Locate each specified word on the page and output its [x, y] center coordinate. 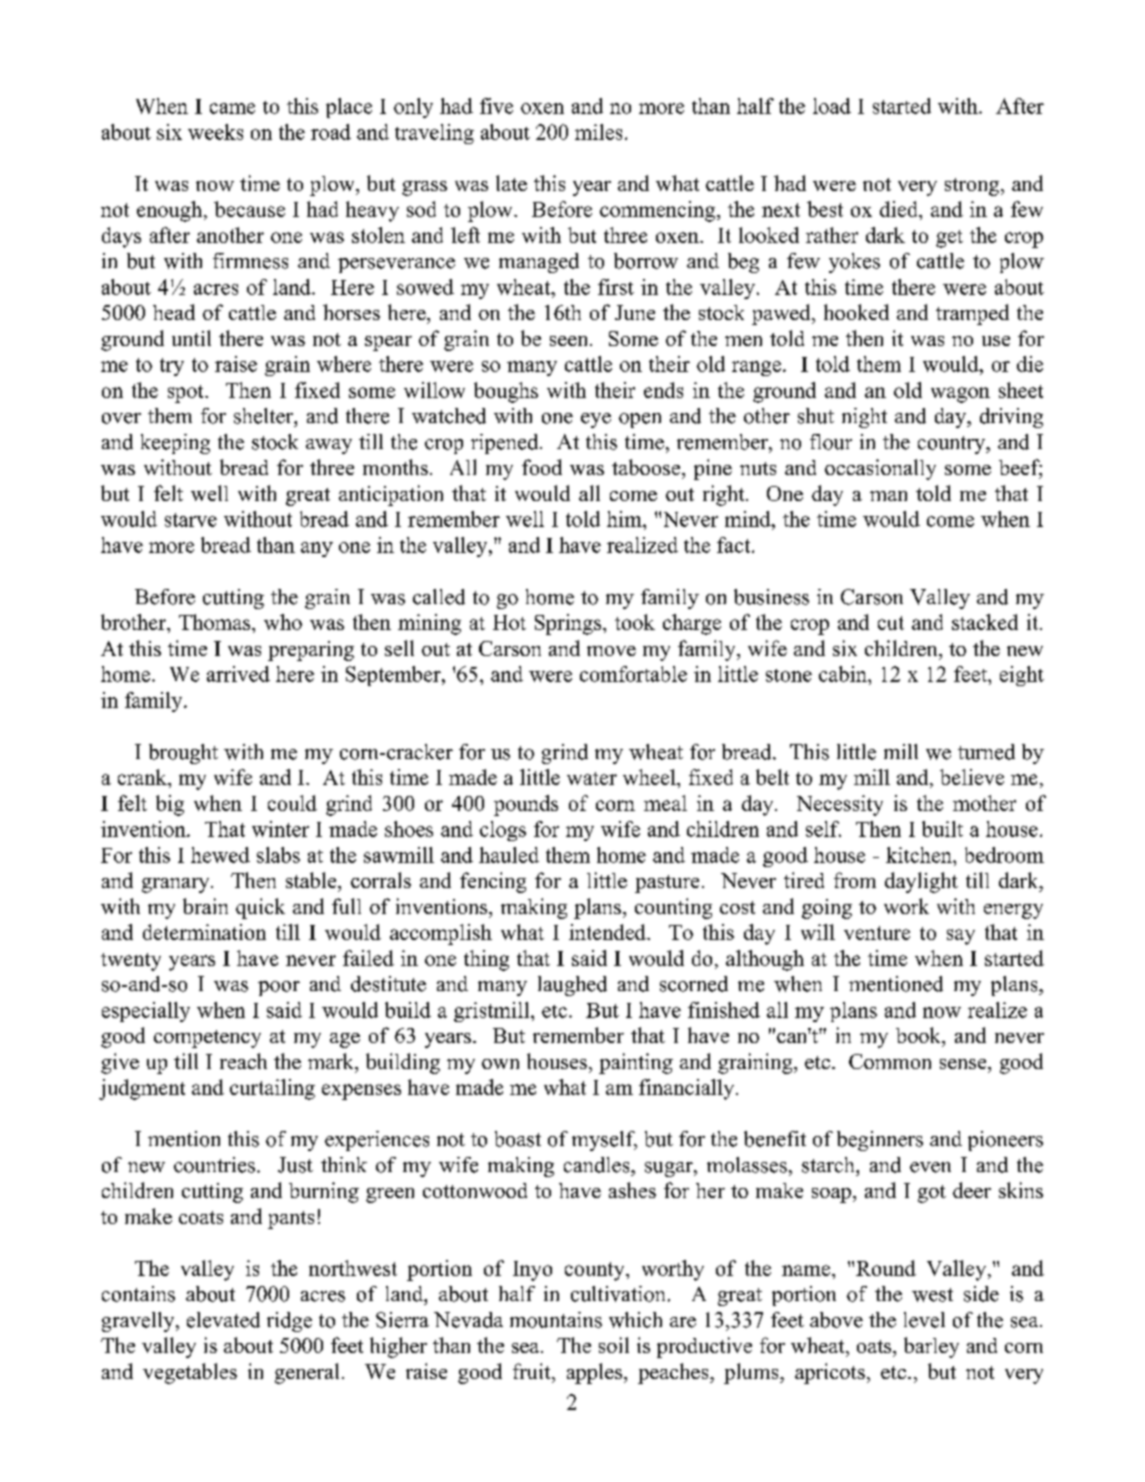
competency [207, 1039]
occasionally [880, 469]
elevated [223, 1320]
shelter [265, 416]
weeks [215, 132]
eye [596, 420]
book [919, 1035]
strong [973, 187]
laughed [572, 986]
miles [598, 132]
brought [183, 754]
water [592, 778]
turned [986, 752]
